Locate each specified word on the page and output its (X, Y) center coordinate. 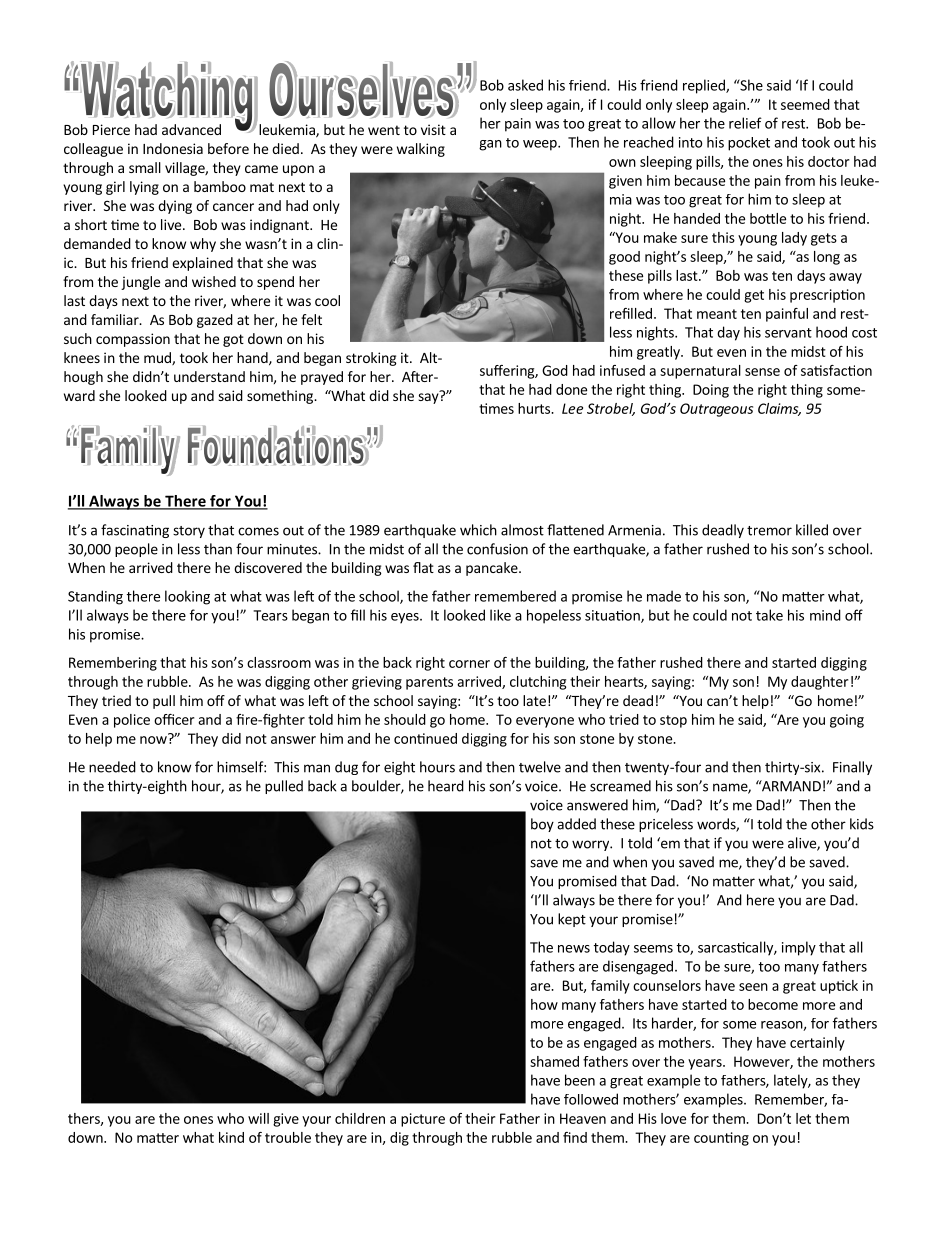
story (189, 532)
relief (745, 123)
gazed (215, 321)
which (478, 530)
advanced (191, 129)
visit (433, 129)
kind (231, 1137)
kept (572, 920)
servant (788, 333)
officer (174, 719)
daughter (819, 683)
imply (799, 948)
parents (429, 683)
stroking (371, 359)
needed (112, 767)
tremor (769, 531)
